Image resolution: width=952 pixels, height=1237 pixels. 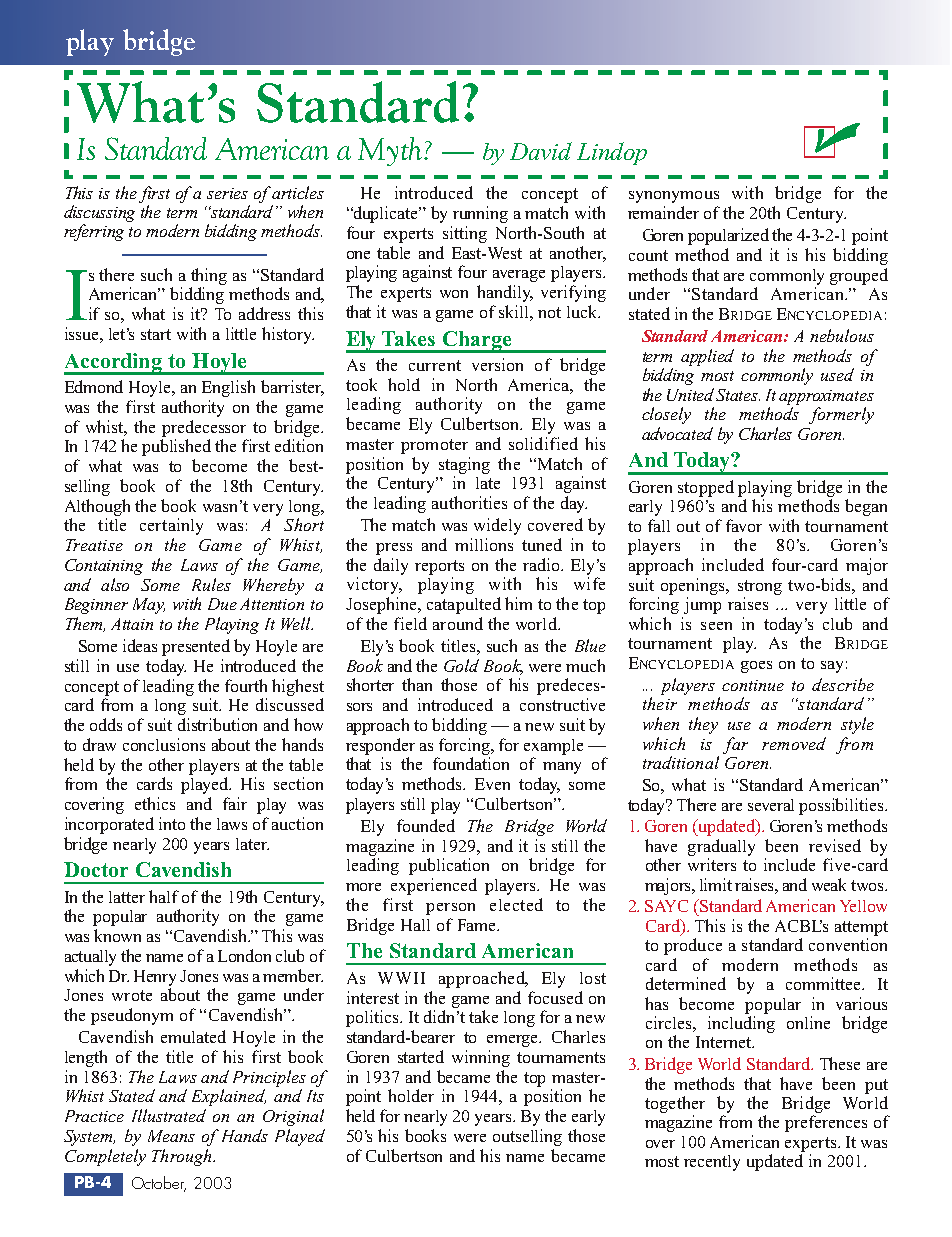 What do you see at coordinates (196, 647) in the screenshot?
I see `presented` at bounding box center [196, 647].
